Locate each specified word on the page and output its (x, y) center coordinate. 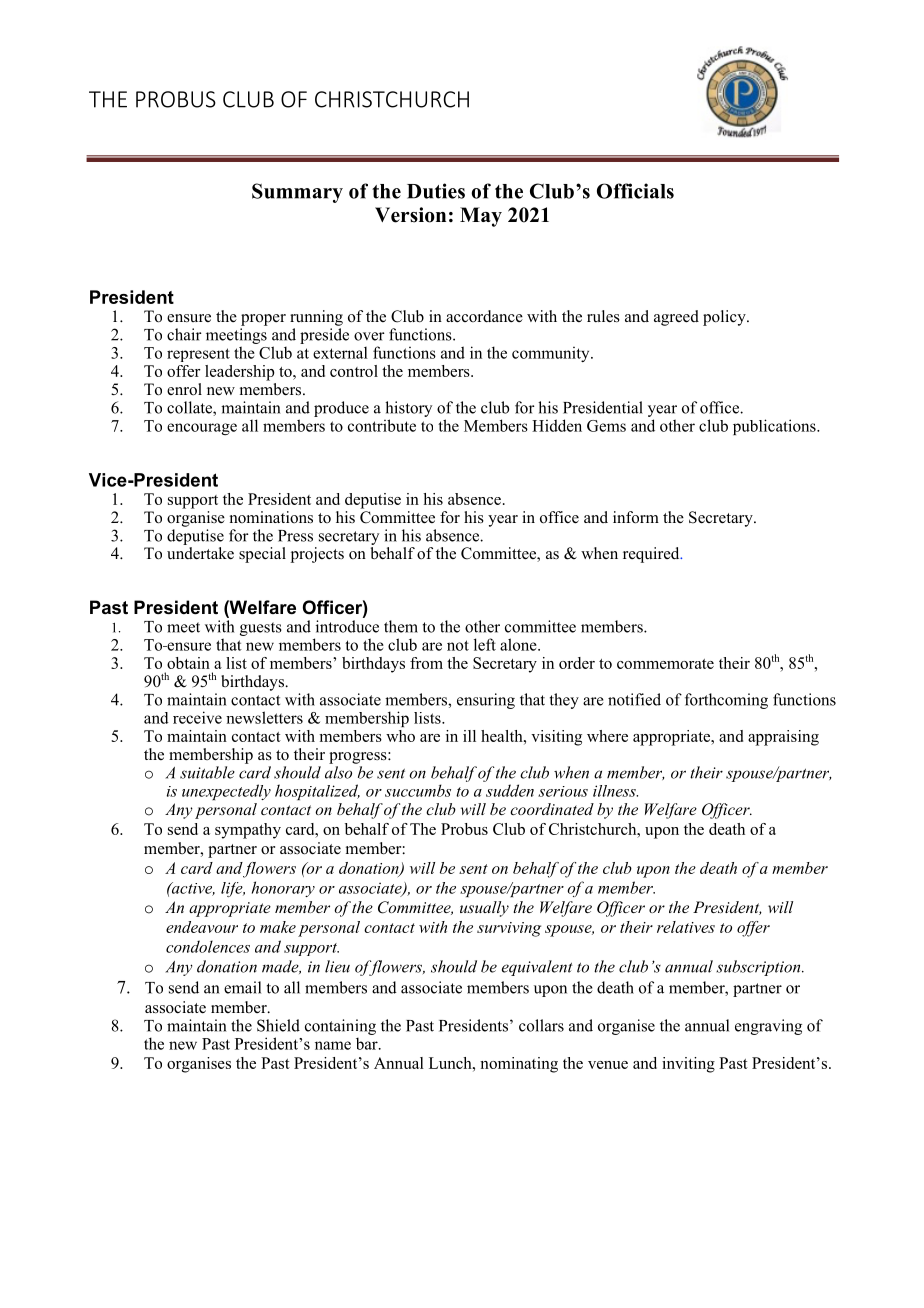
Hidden (557, 425)
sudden (510, 790)
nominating (519, 1065)
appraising (783, 738)
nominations (271, 517)
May (481, 217)
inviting (688, 1065)
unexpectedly (226, 792)
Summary (297, 193)
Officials (635, 191)
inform (636, 517)
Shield (278, 1025)
